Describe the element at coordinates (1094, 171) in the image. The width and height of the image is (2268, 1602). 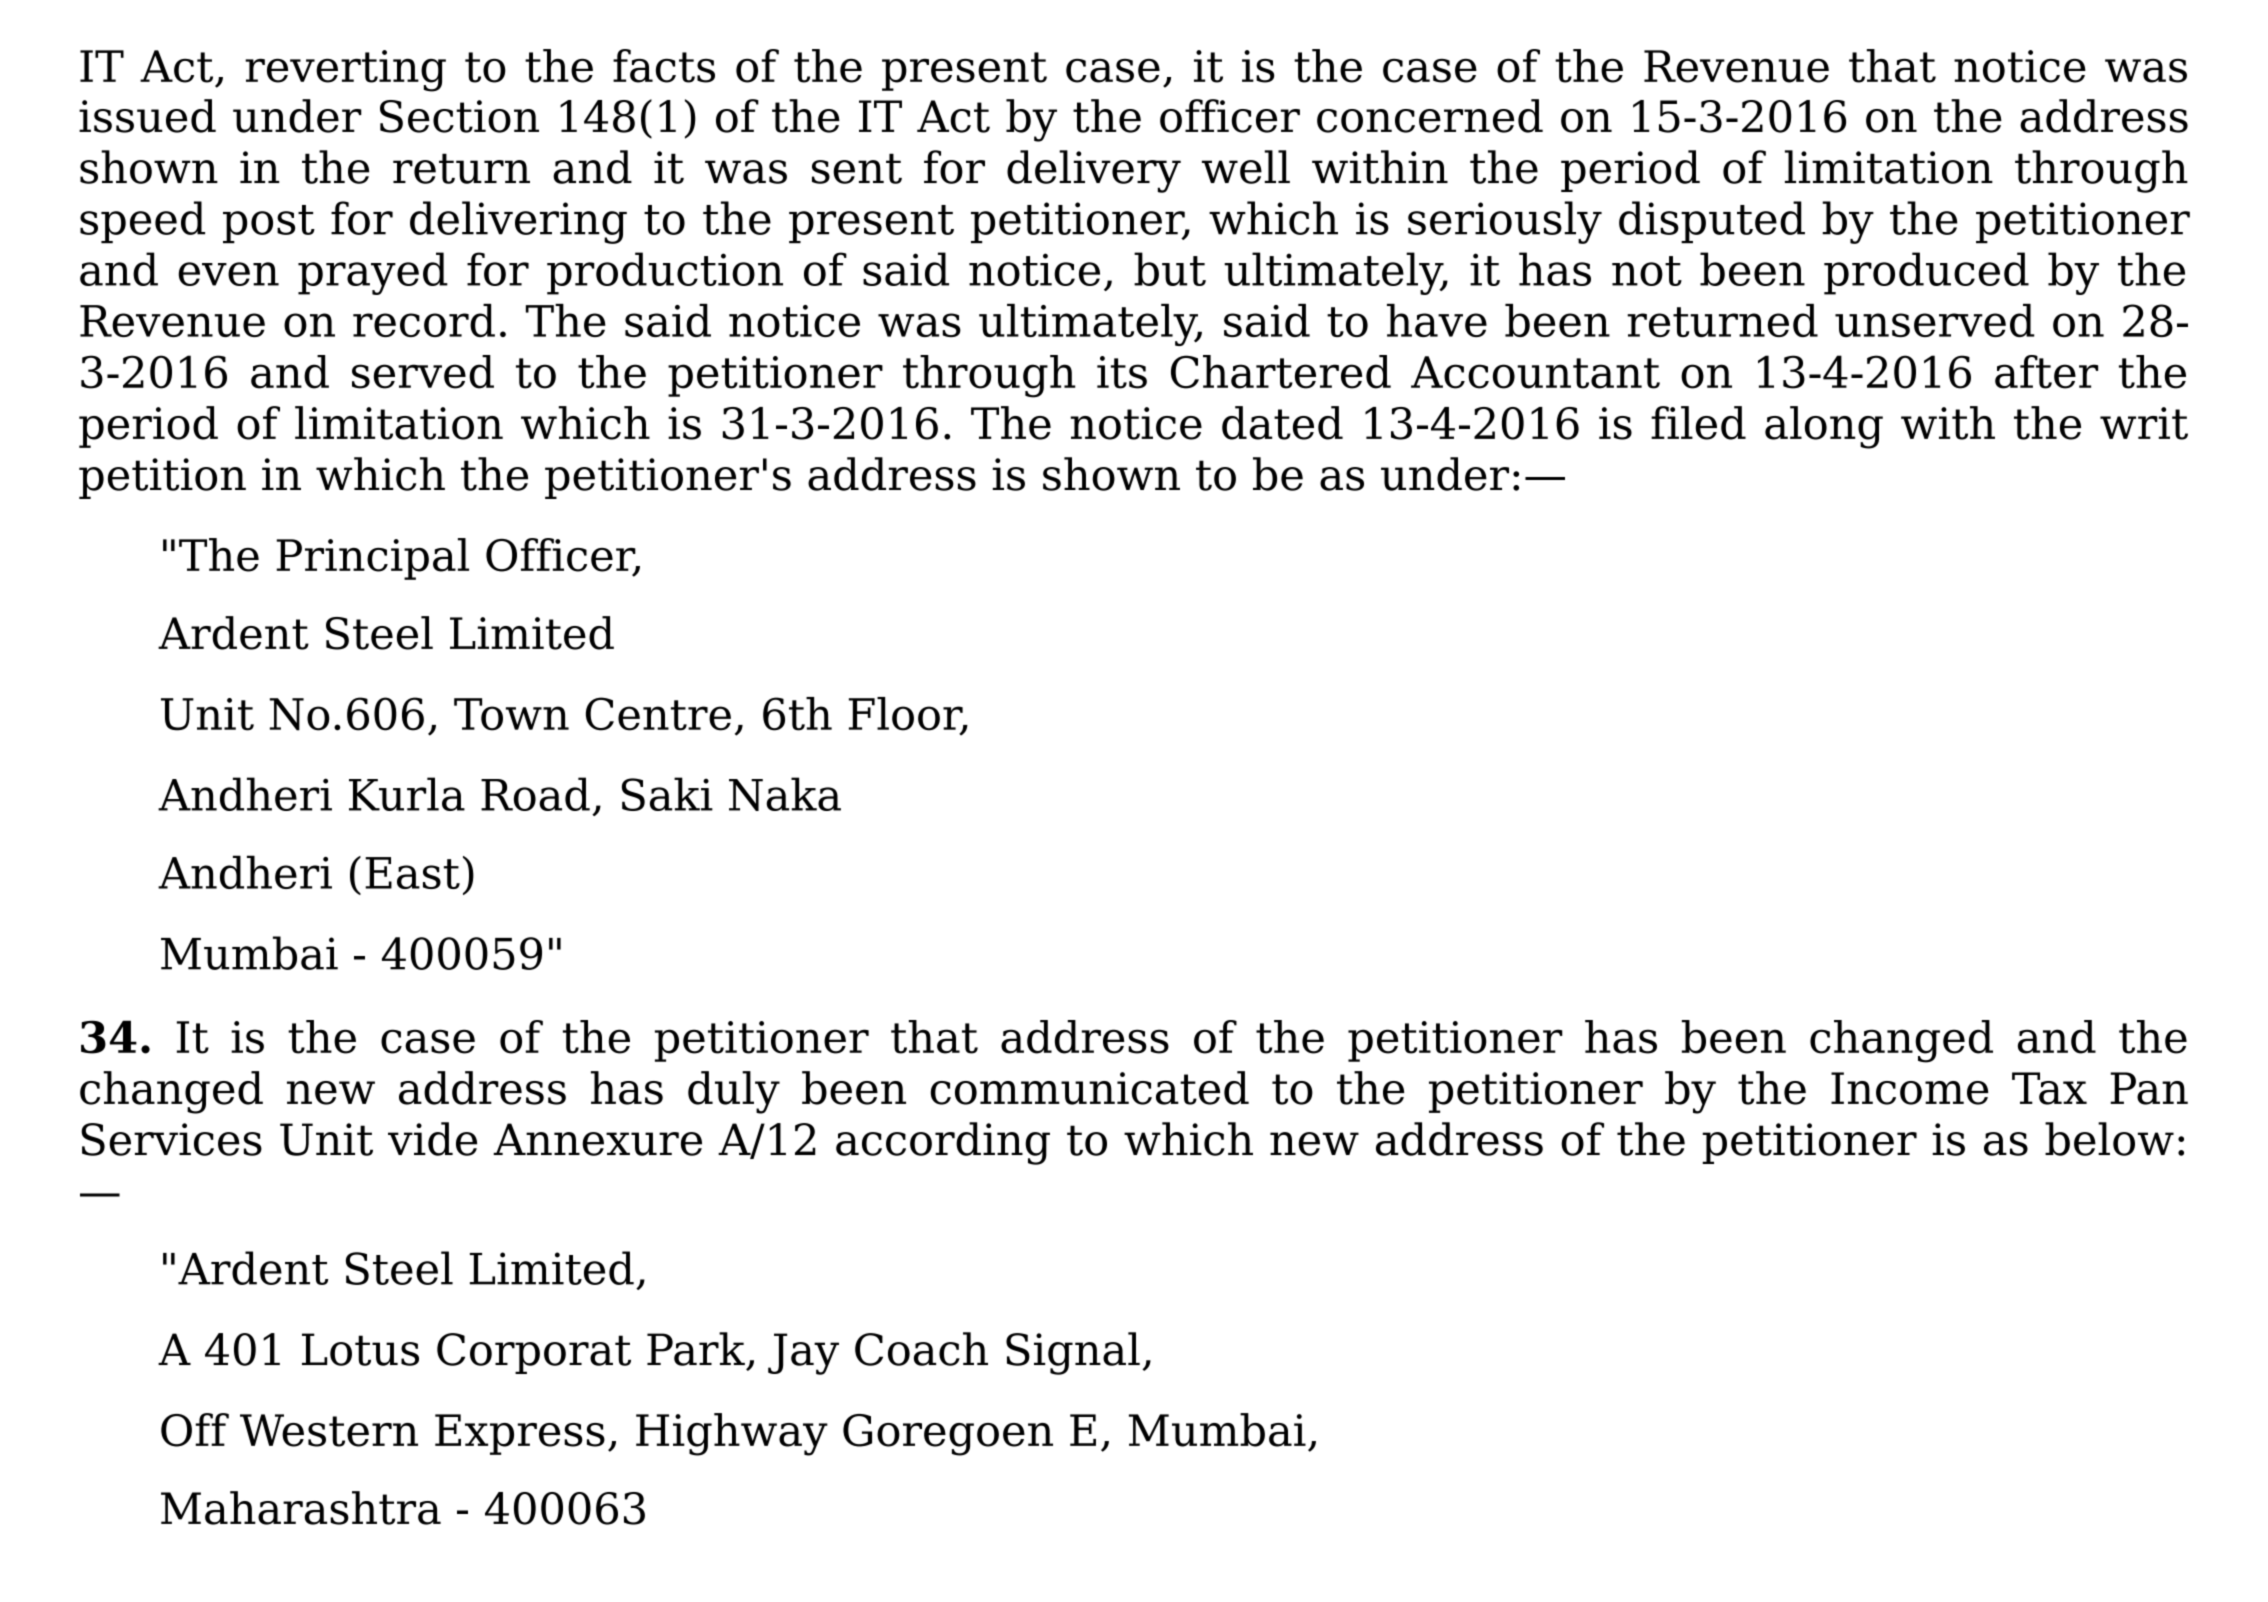
I see `delivery` at that location.
